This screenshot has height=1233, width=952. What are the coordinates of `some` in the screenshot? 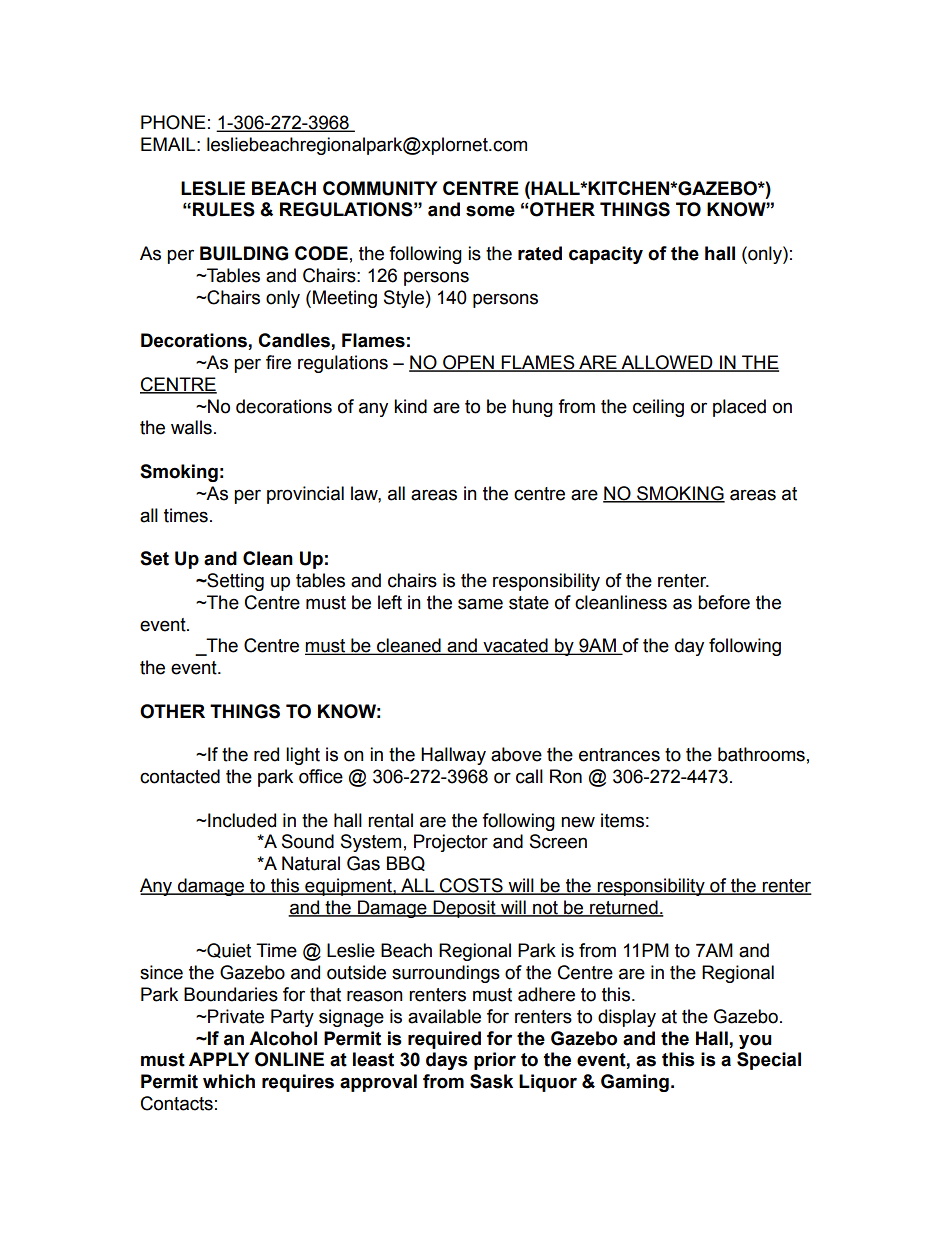 It's located at (490, 211).
